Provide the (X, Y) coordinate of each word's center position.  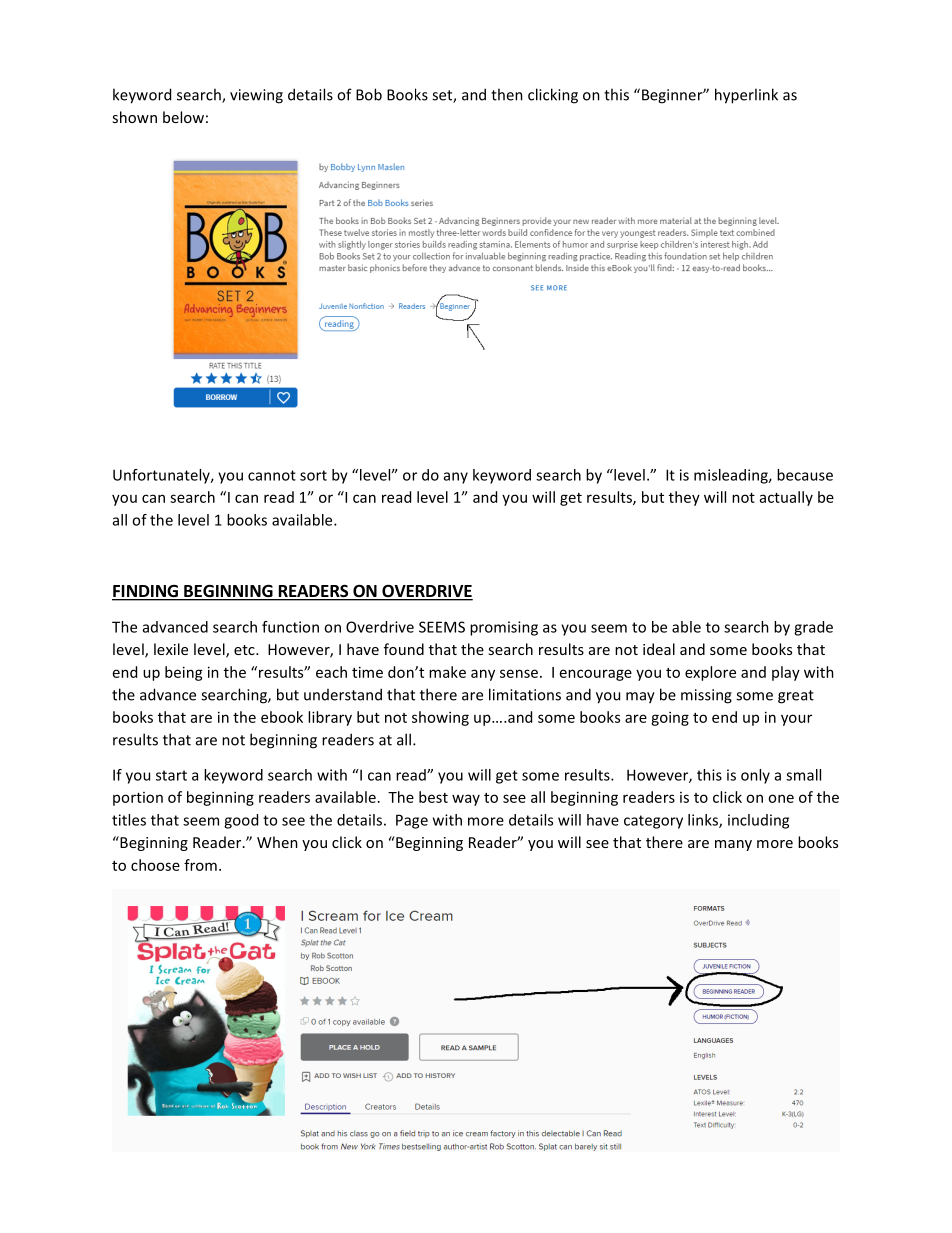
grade (813, 628)
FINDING (146, 592)
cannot (272, 475)
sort (313, 475)
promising (504, 628)
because (805, 475)
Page (412, 821)
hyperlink (746, 96)
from (200, 865)
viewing (256, 96)
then (507, 94)
